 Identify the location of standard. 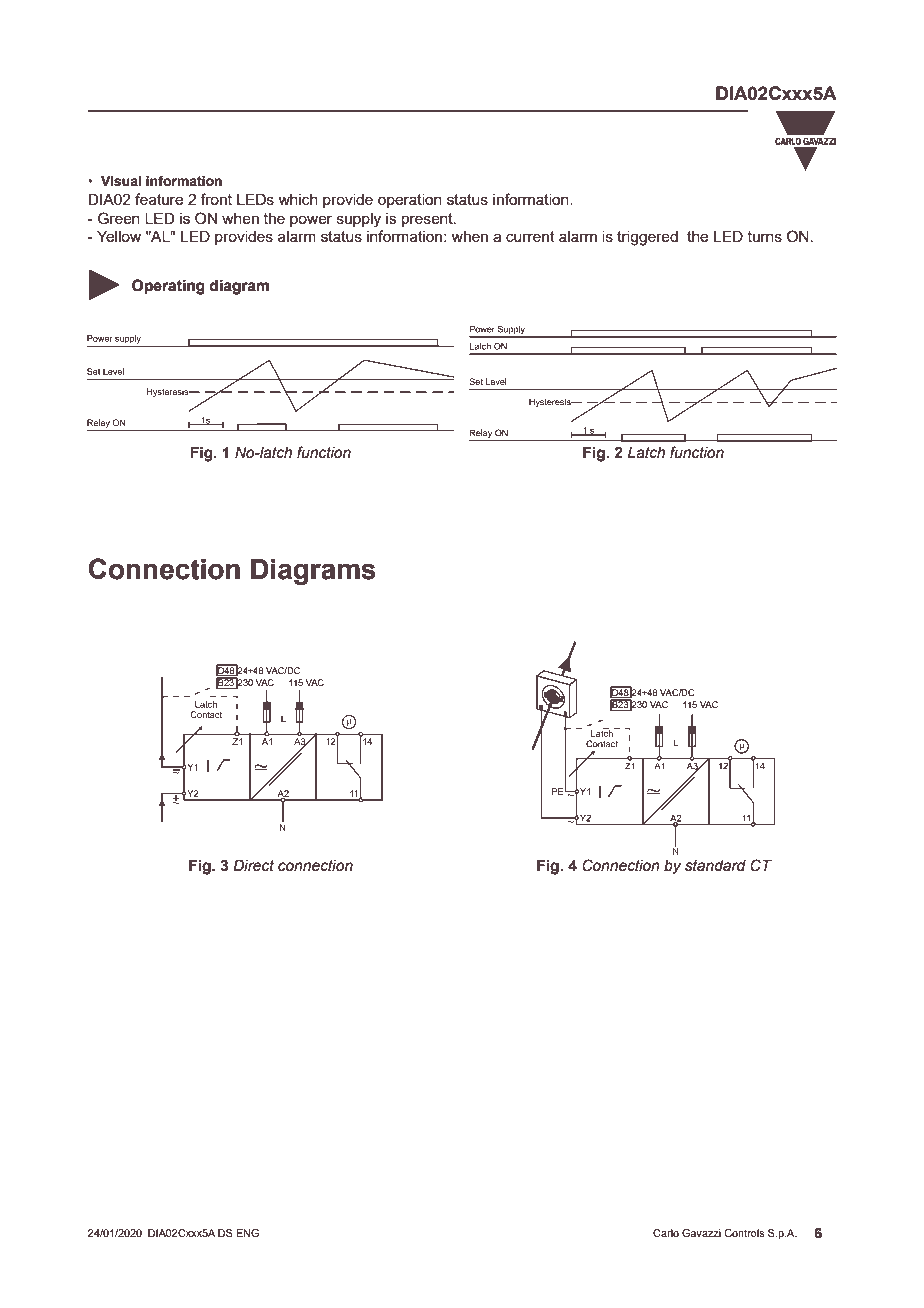
(715, 866).
